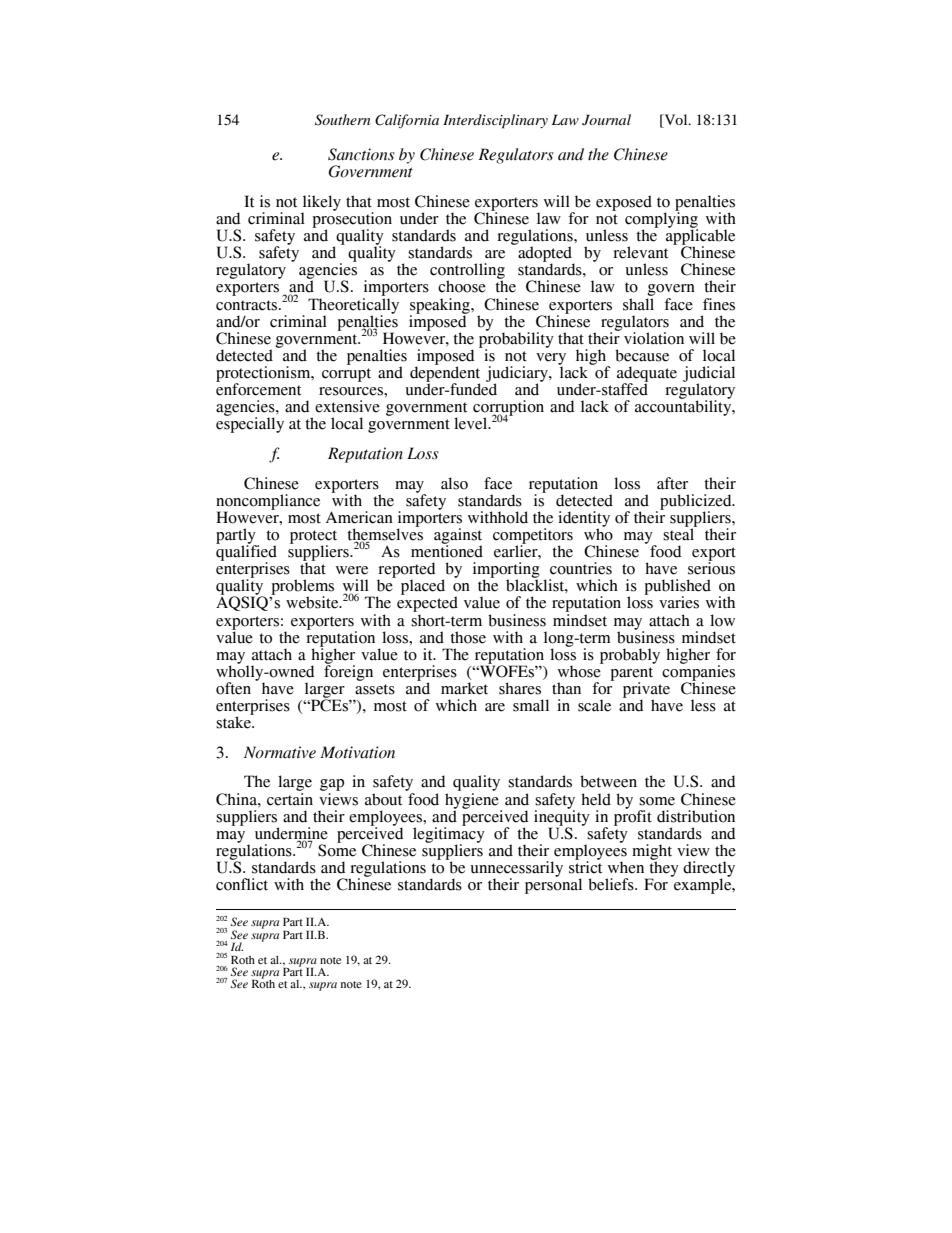 The image size is (952, 1233). I want to click on after, so click(672, 483).
